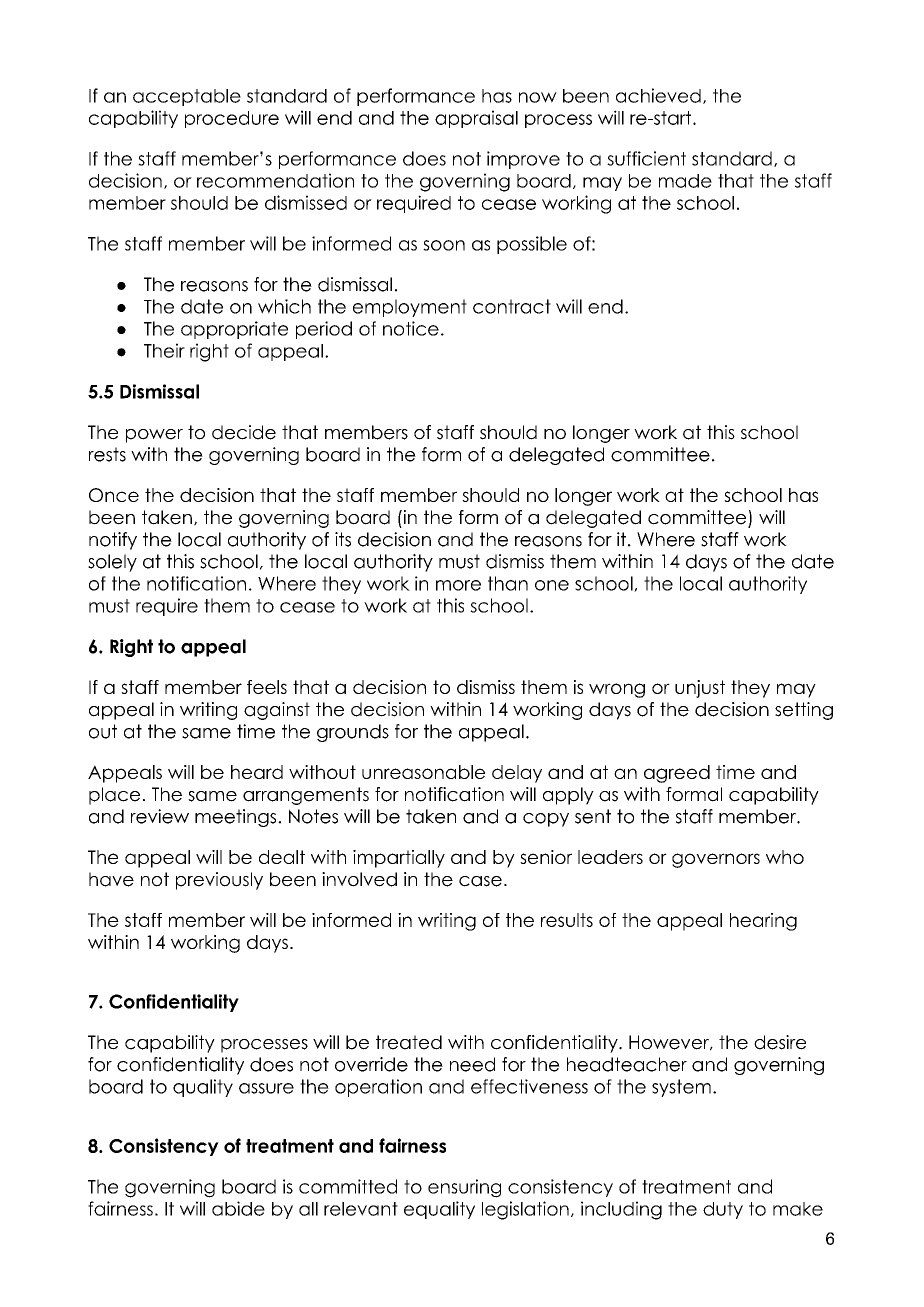 The width and height of the document is (924, 1307). Describe the element at coordinates (476, 119) in the document. I see `appraisal` at that location.
